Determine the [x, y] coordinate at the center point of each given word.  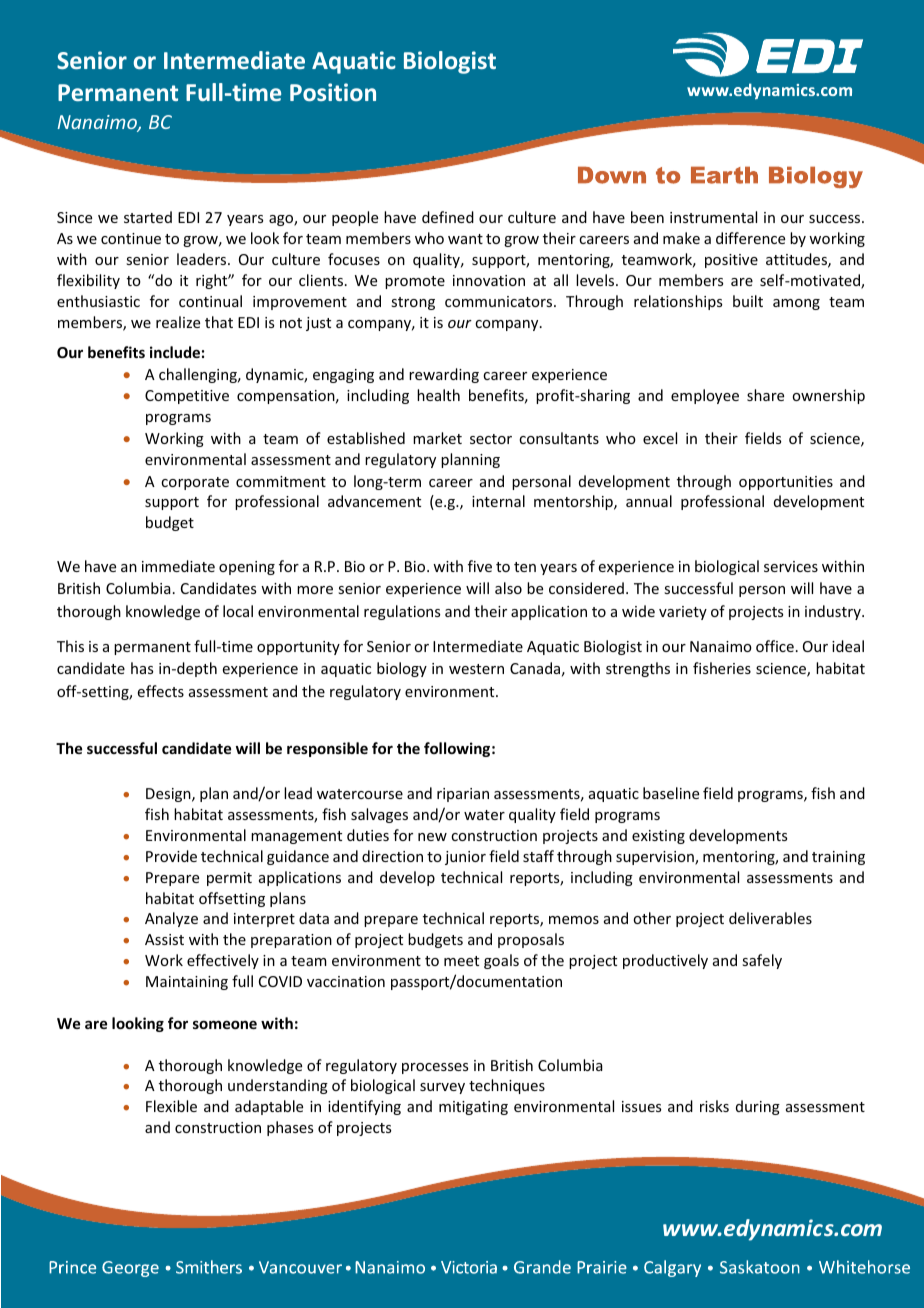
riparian [463, 795]
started [148, 217]
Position [333, 92]
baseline [671, 793]
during [758, 1107]
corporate [195, 483]
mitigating [473, 1108]
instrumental [713, 217]
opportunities [786, 483]
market [437, 438]
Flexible [171, 1106]
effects [161, 691]
